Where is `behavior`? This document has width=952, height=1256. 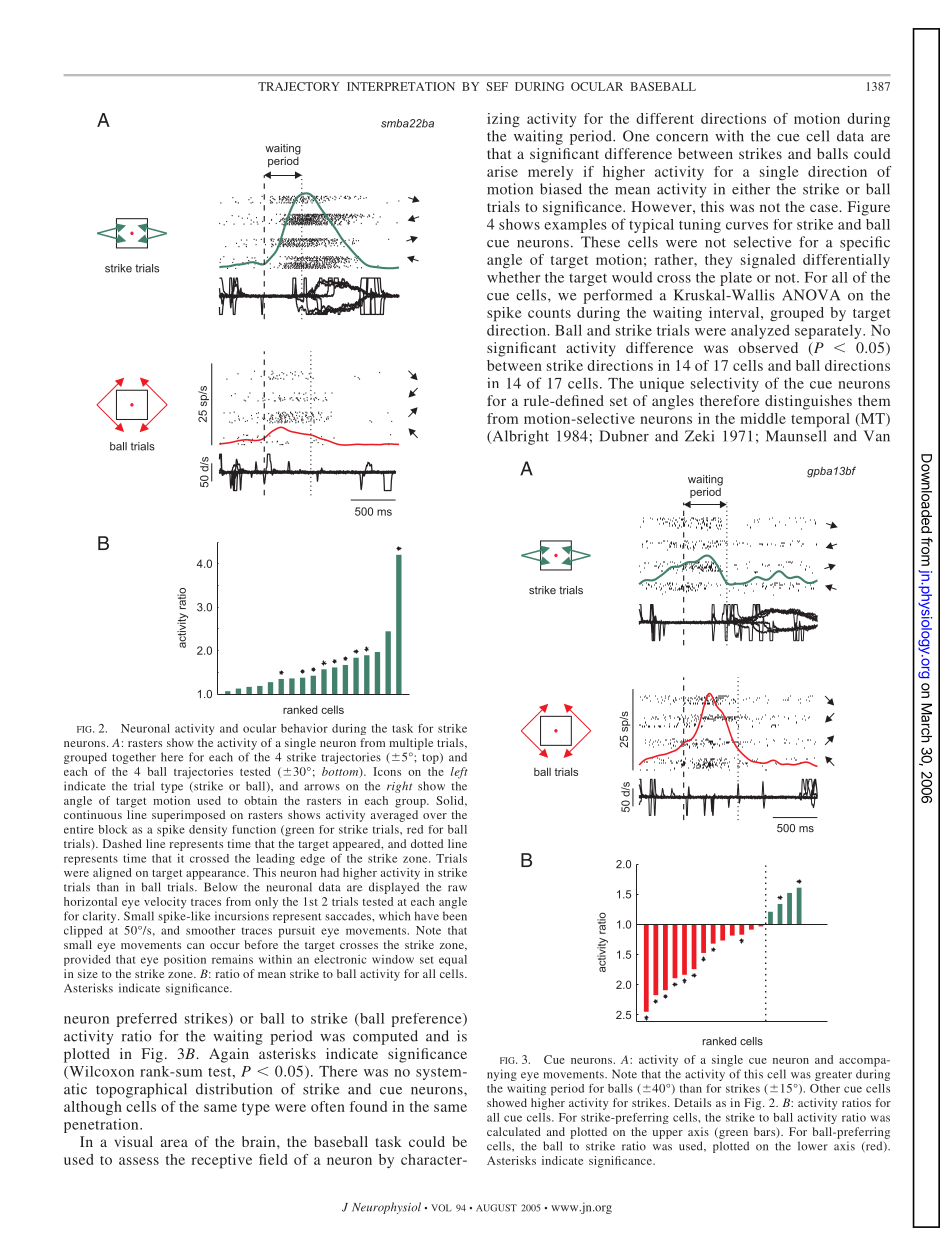 behavior is located at coordinates (304, 728).
